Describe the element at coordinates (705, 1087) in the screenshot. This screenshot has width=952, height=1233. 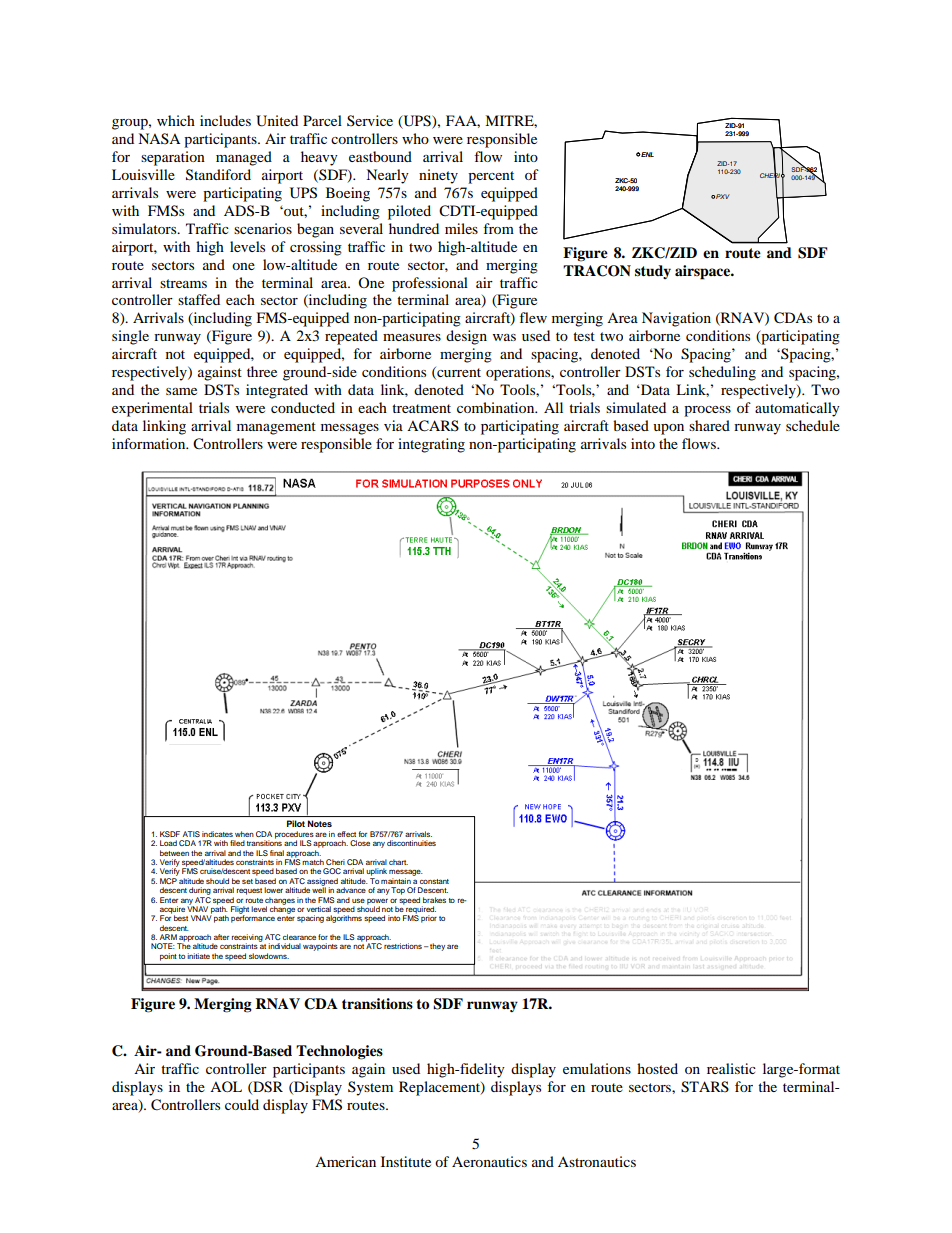
I see `STARS` at that location.
